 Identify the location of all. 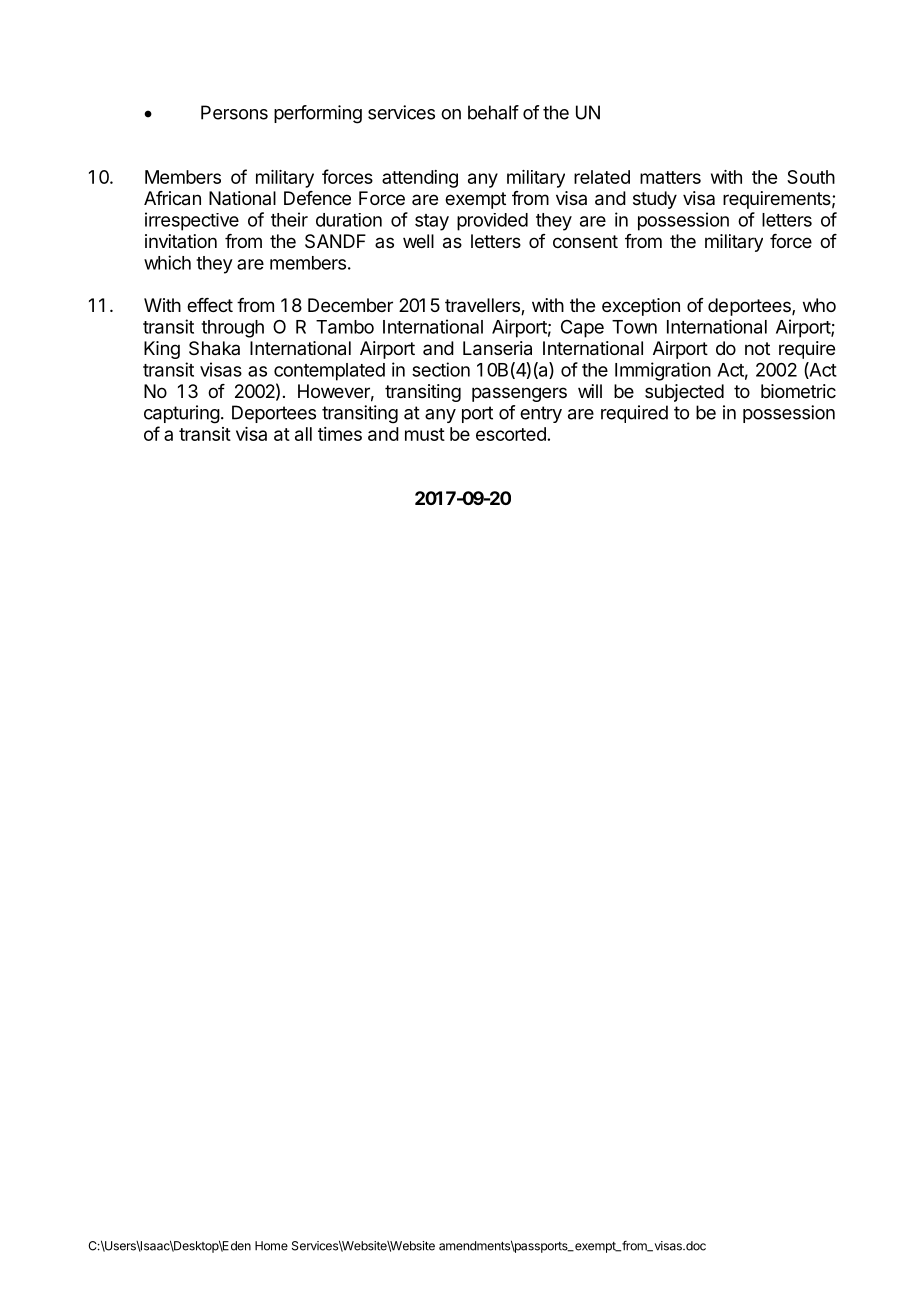
(303, 434).
